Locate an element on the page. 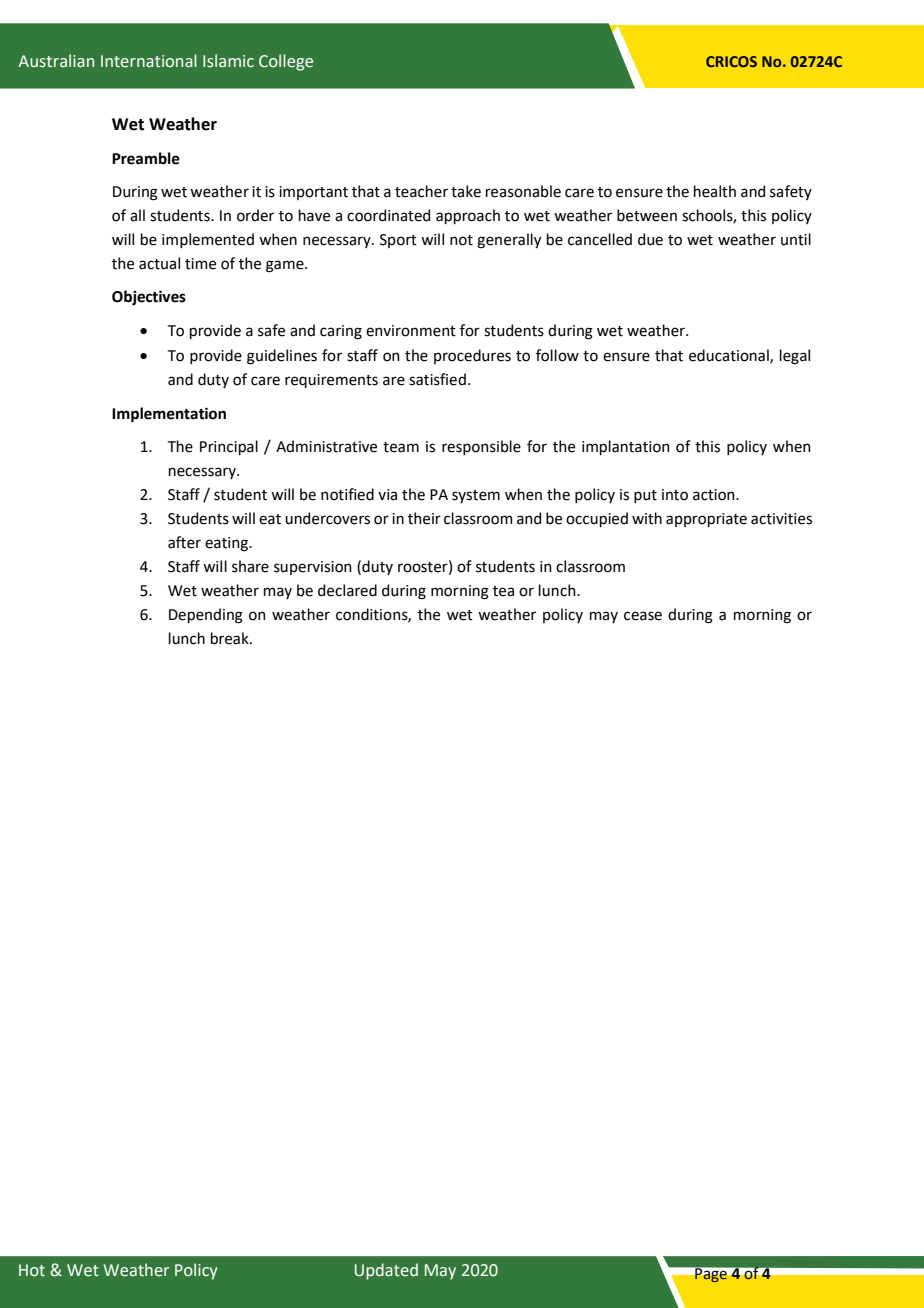  Implementation is located at coordinates (169, 415).
